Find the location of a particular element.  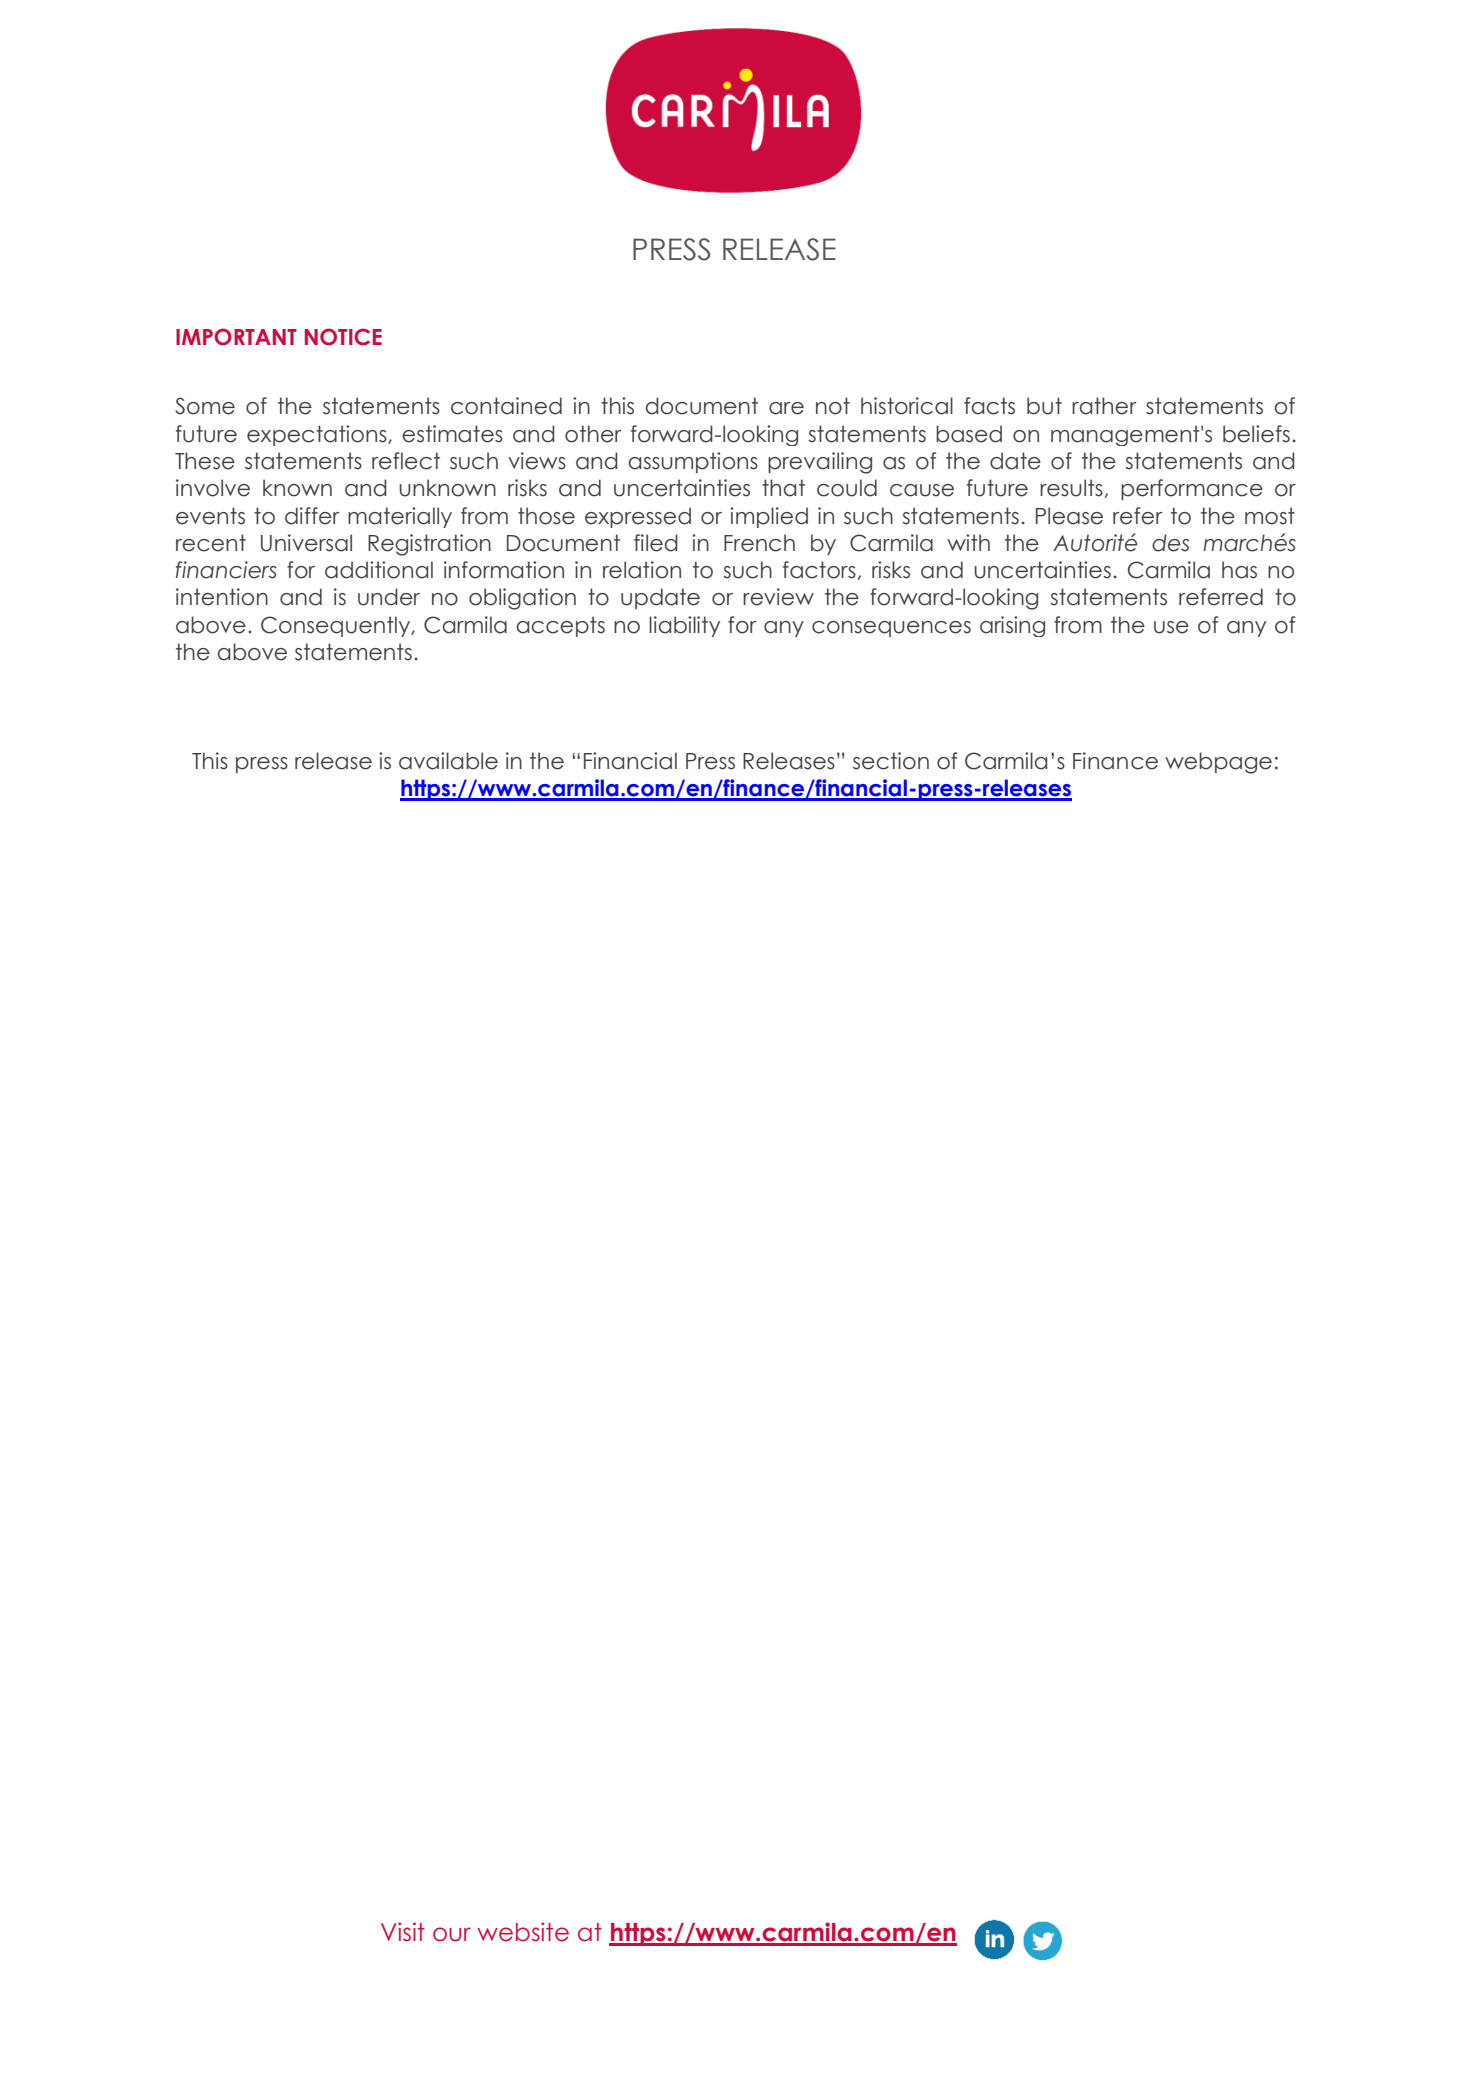

rather is located at coordinates (1104, 406).
